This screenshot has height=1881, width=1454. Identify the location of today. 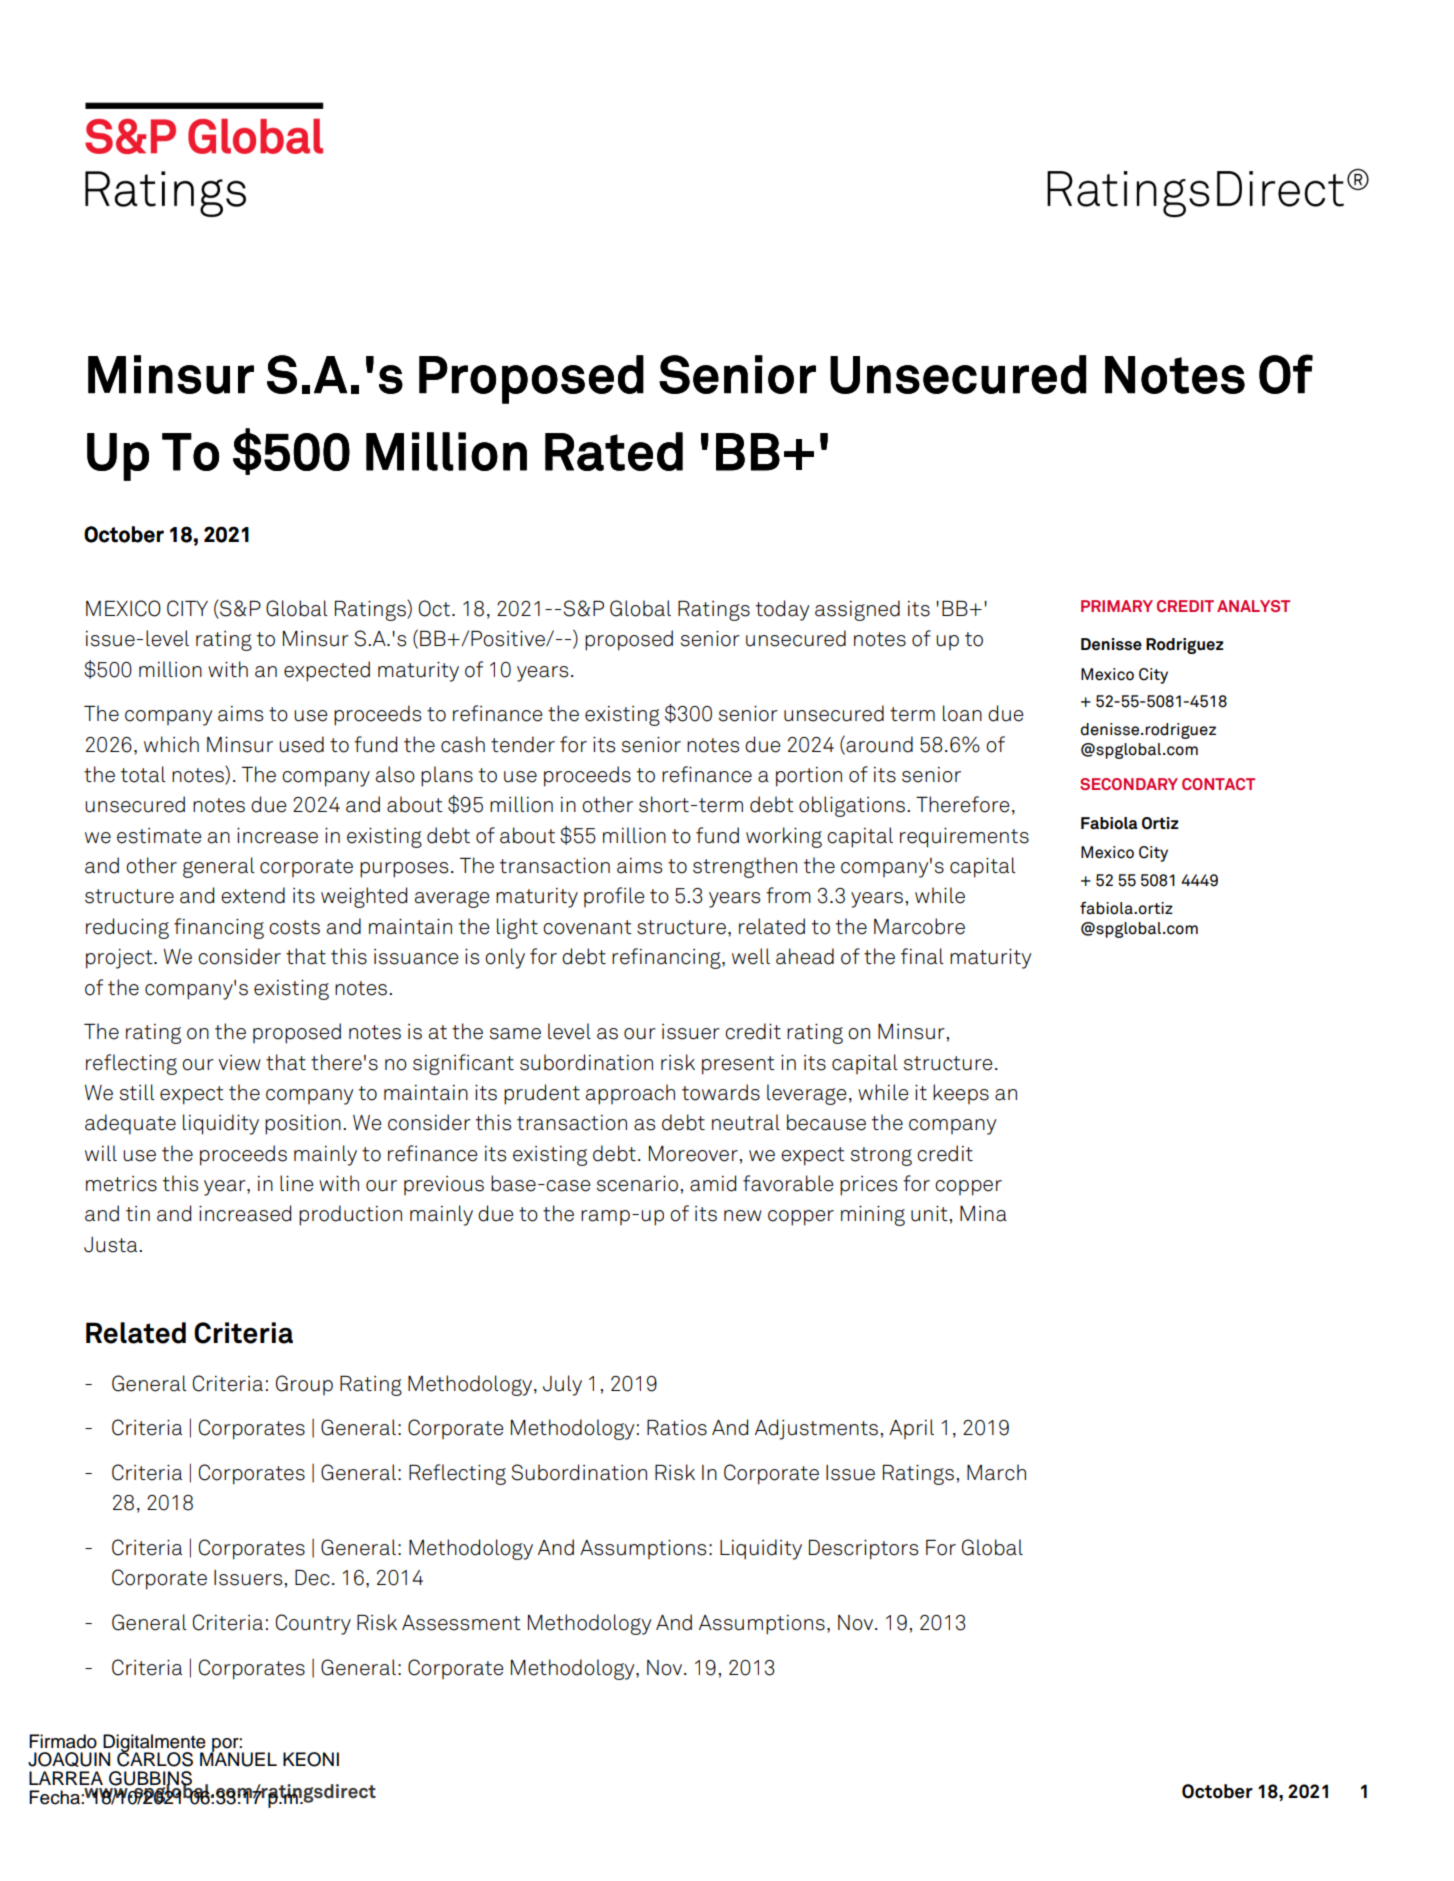
(783, 610).
